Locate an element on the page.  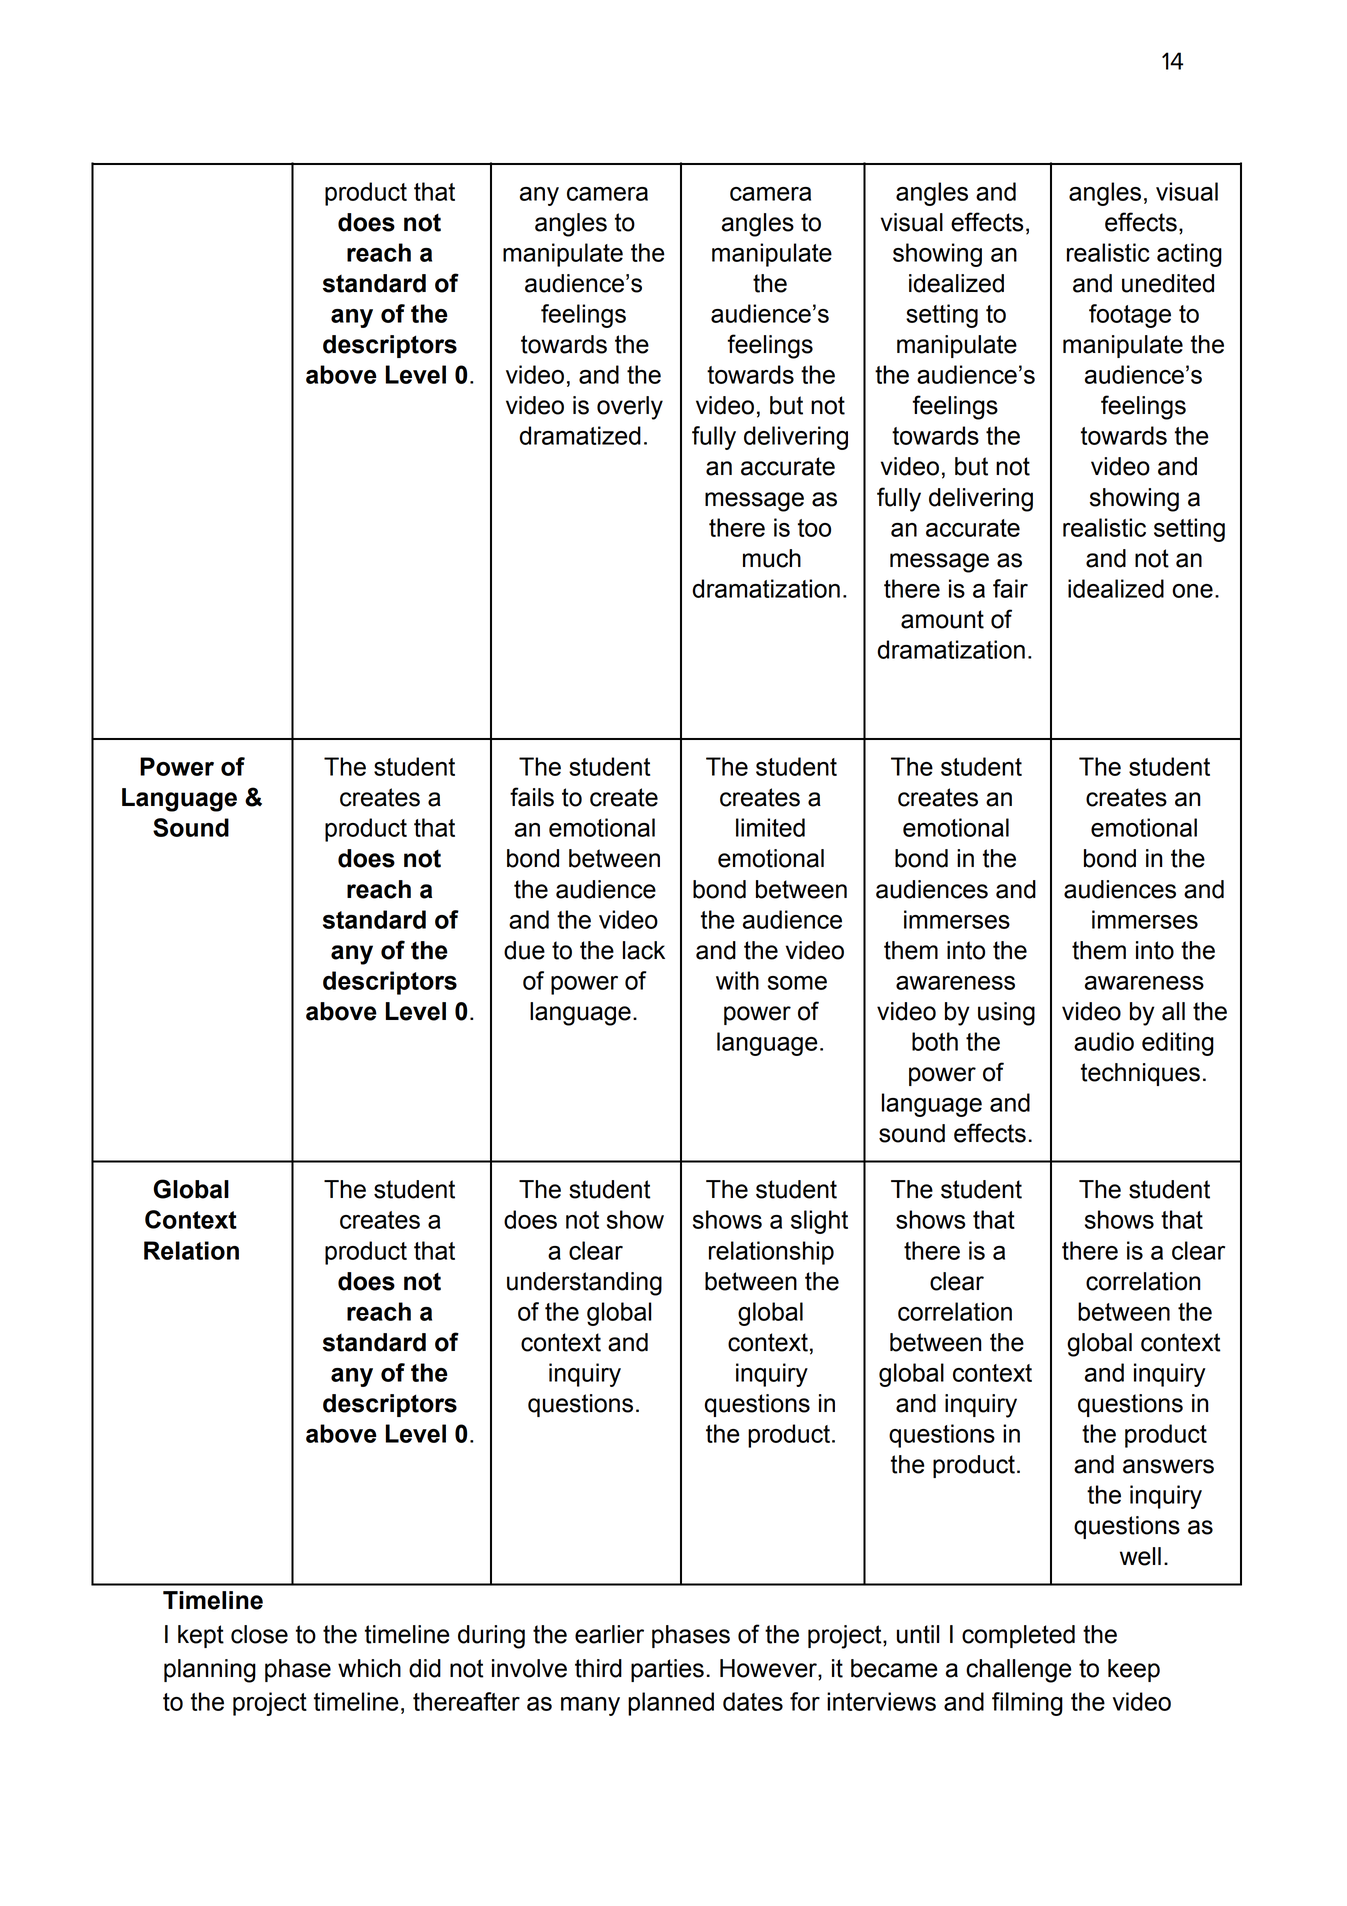
which is located at coordinates (369, 1668).
